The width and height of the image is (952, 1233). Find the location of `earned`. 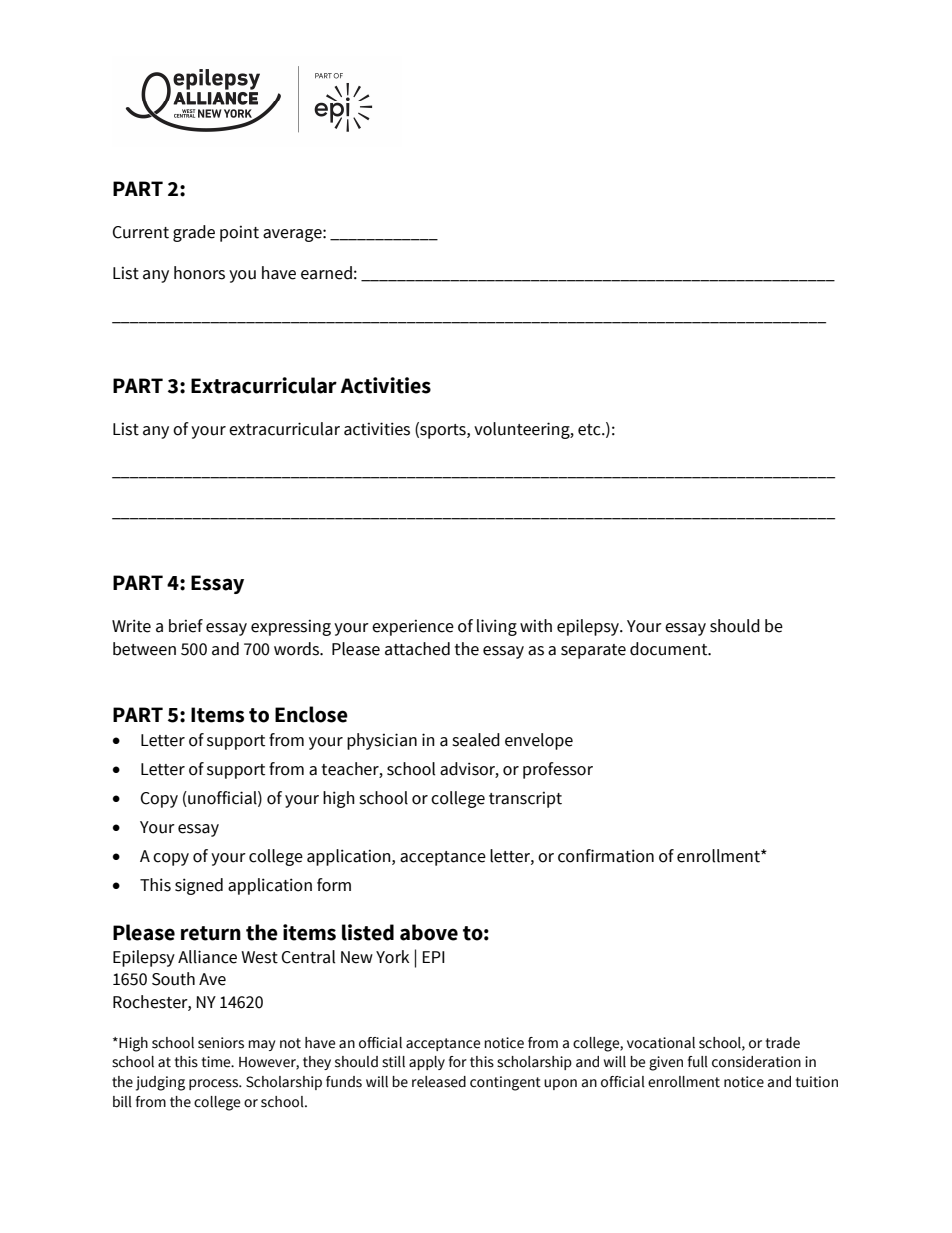

earned is located at coordinates (326, 273).
